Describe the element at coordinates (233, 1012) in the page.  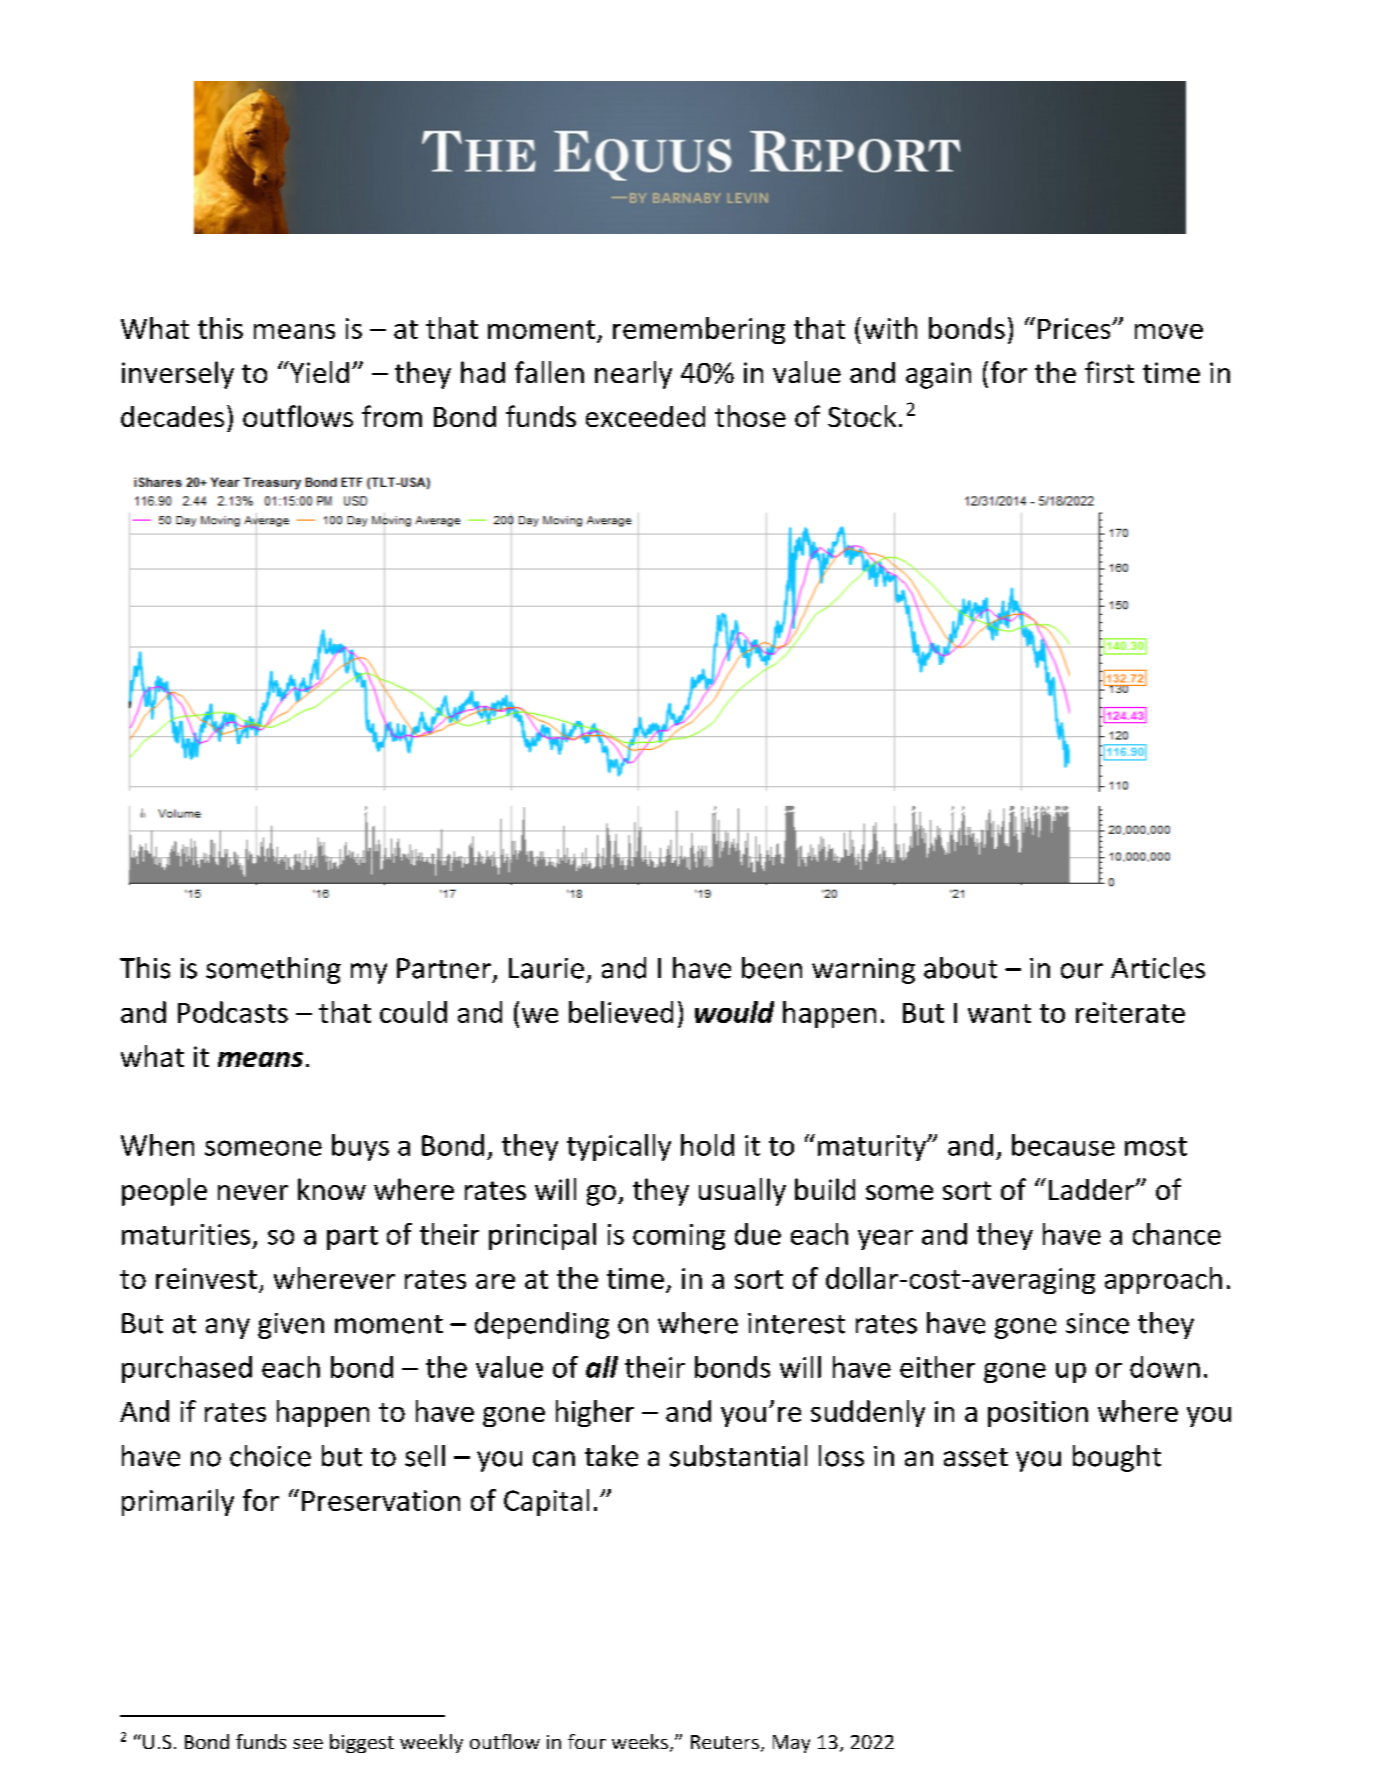
I see `Podcasts` at that location.
